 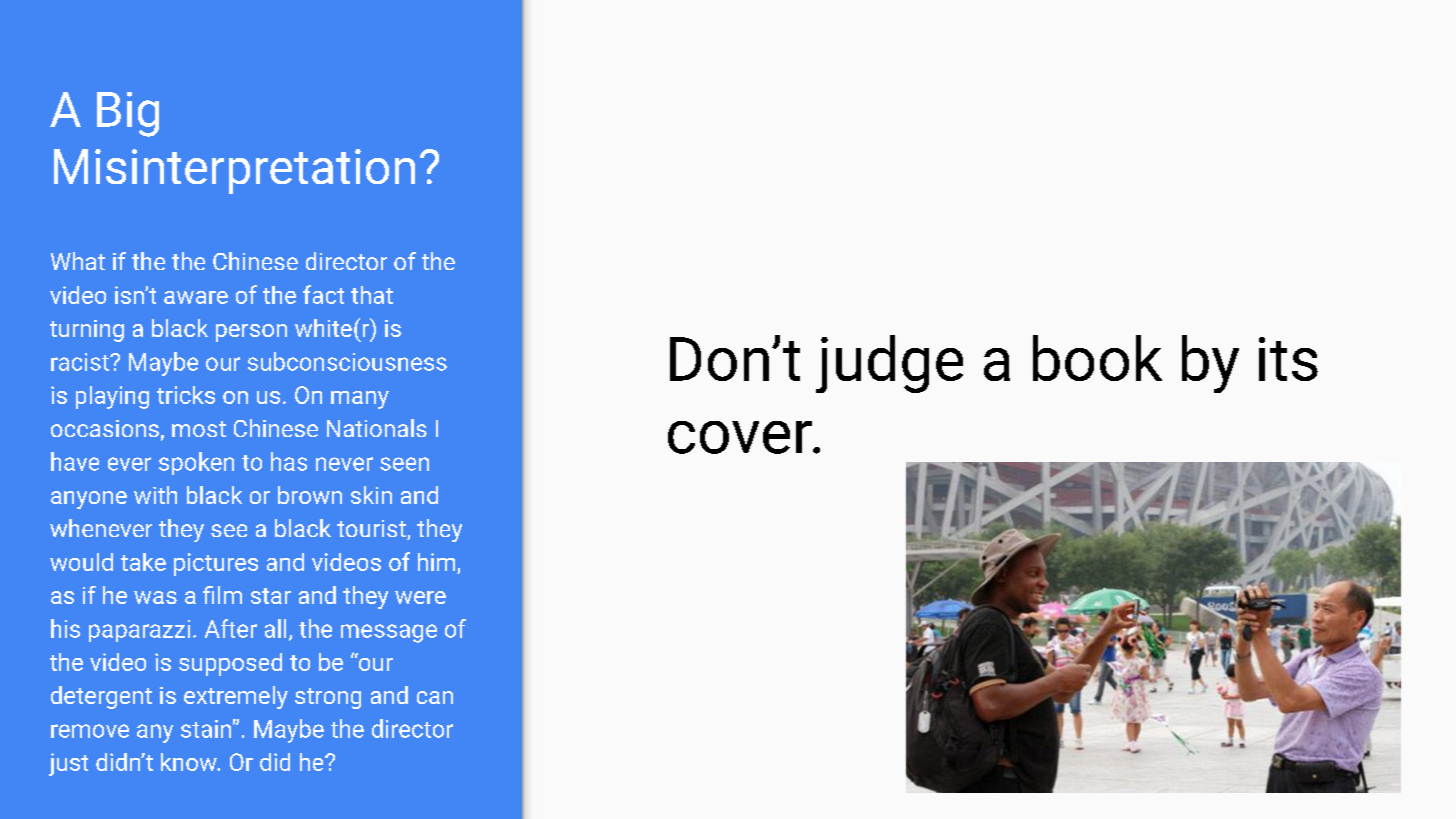 What do you see at coordinates (420, 597) in the screenshot?
I see `were` at bounding box center [420, 597].
